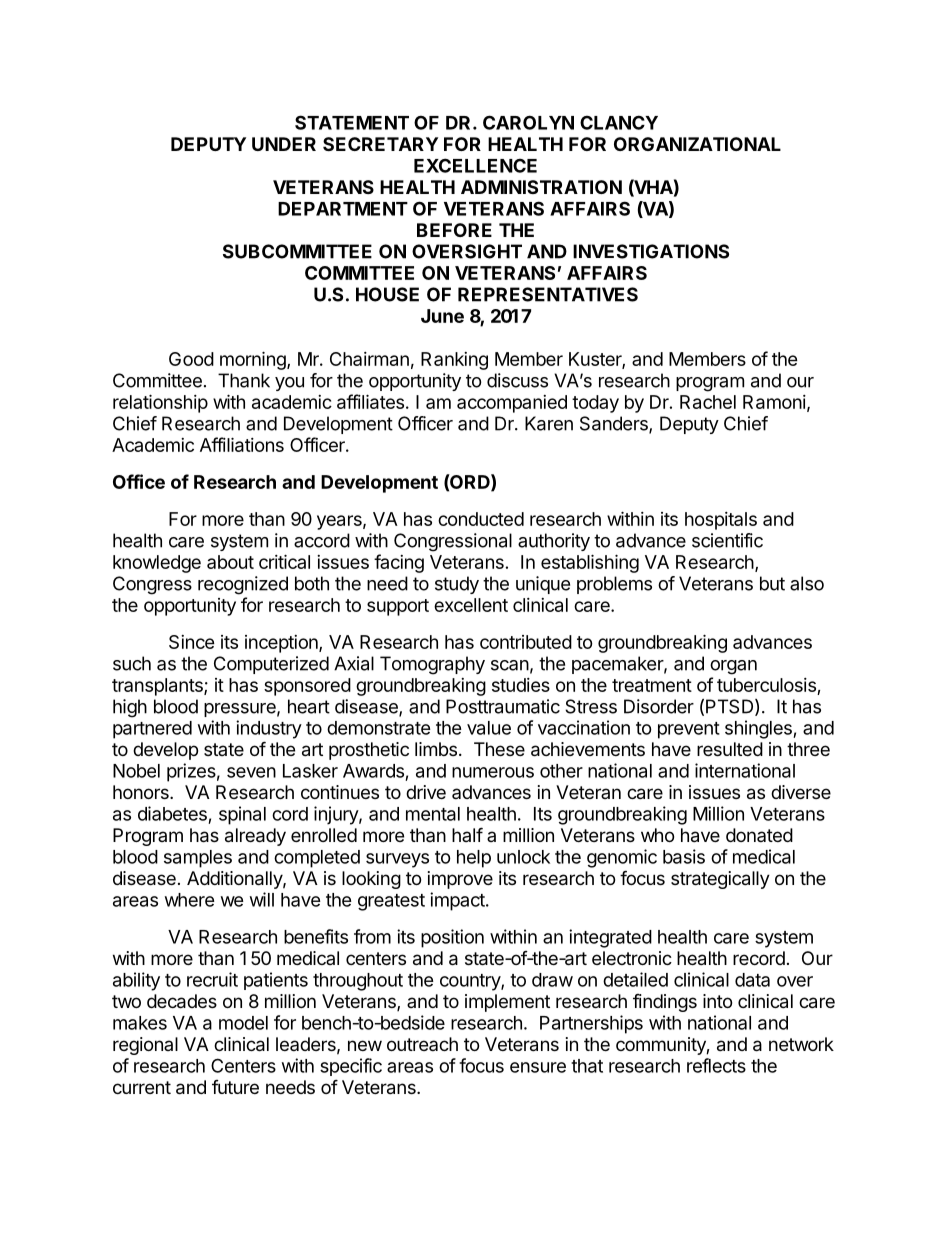  I want to click on recognized, so click(243, 585).
